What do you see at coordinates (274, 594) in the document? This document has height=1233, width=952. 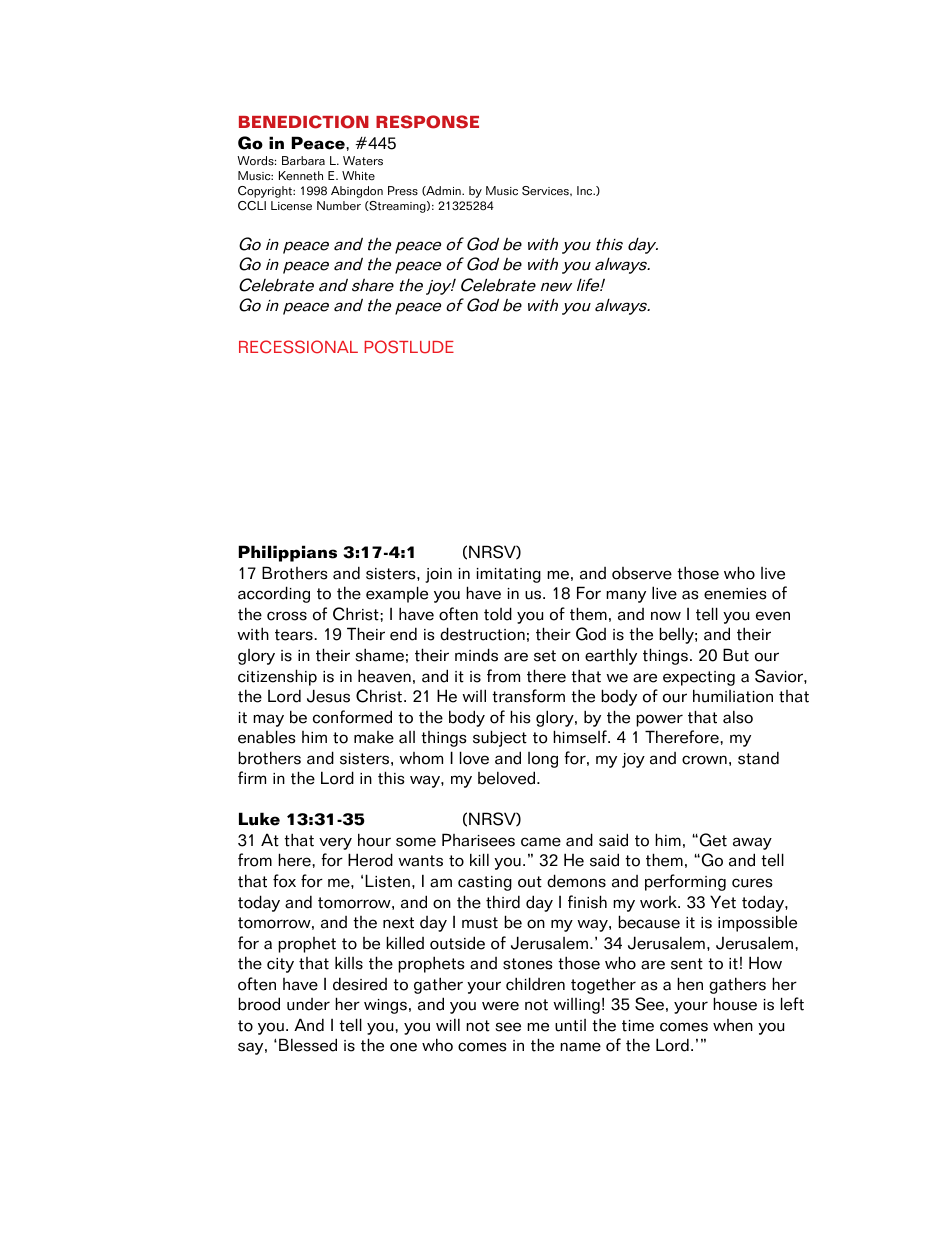 I see `according` at bounding box center [274, 594].
